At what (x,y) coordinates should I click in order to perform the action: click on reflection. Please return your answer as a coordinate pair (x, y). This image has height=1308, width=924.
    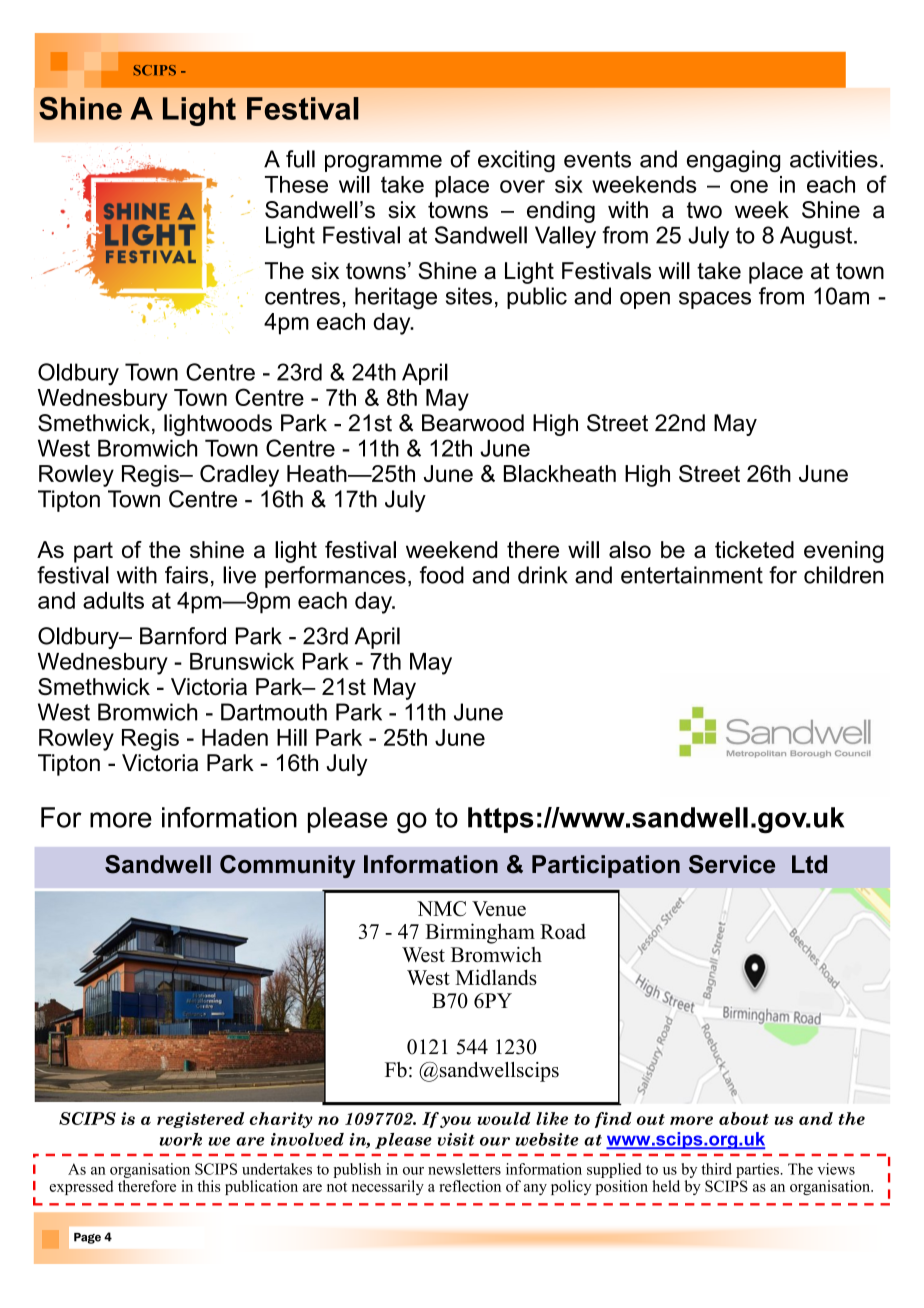
    Looking at the image, I should click on (470, 1186).
